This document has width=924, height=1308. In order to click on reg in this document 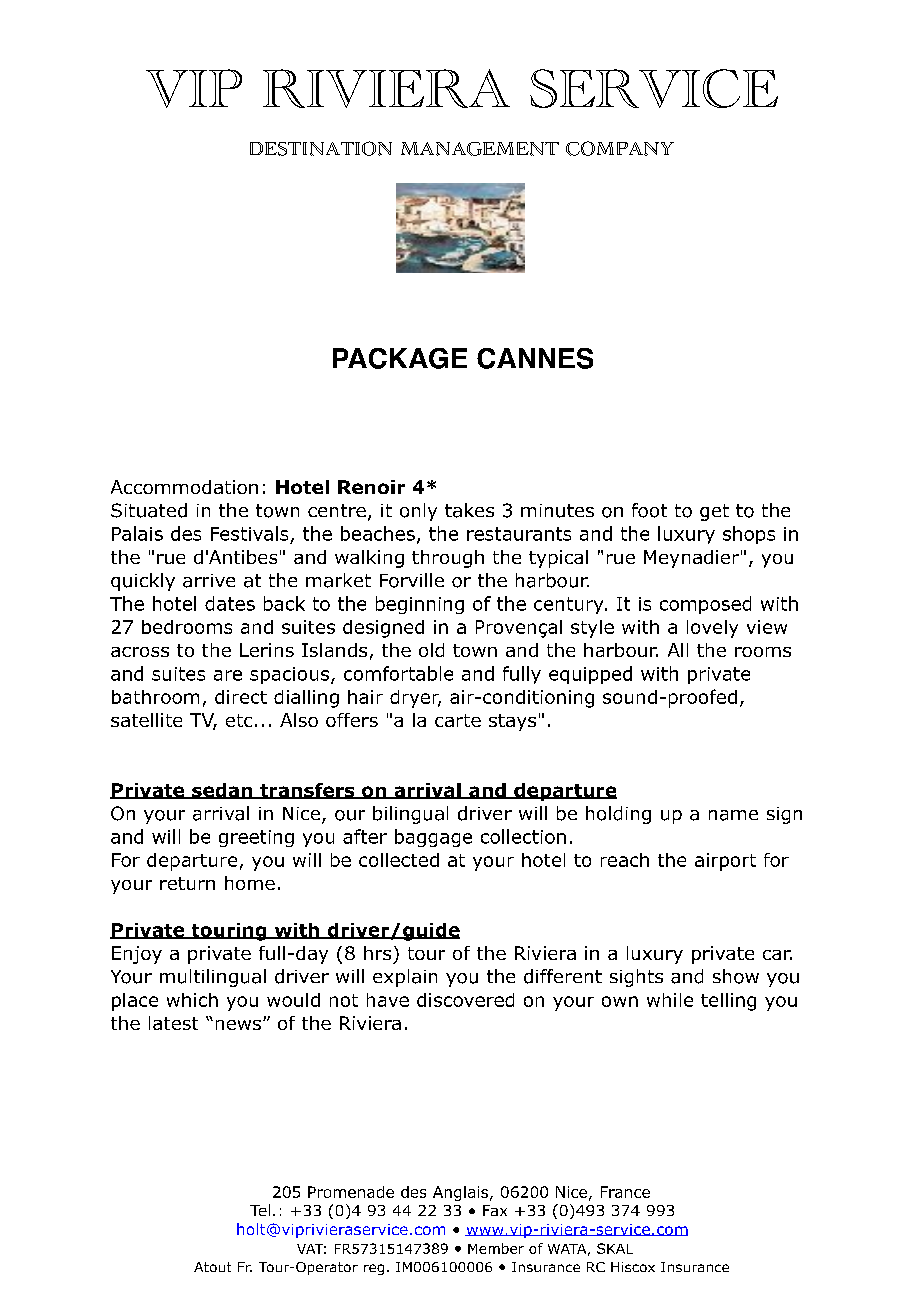, I will do `click(374, 1269)`.
